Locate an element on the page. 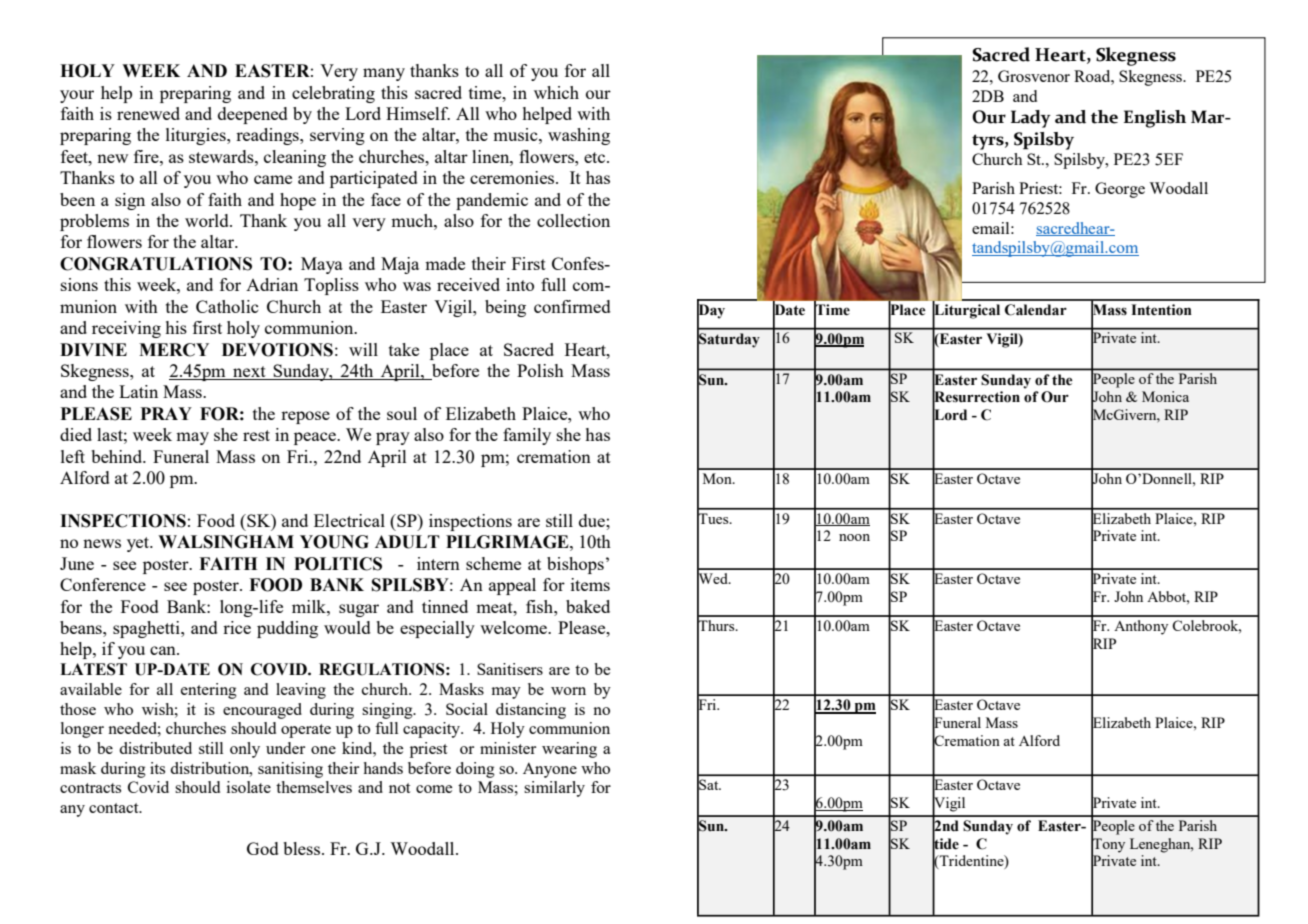 The image size is (1308, 924). Monica is located at coordinates (1165, 396).
